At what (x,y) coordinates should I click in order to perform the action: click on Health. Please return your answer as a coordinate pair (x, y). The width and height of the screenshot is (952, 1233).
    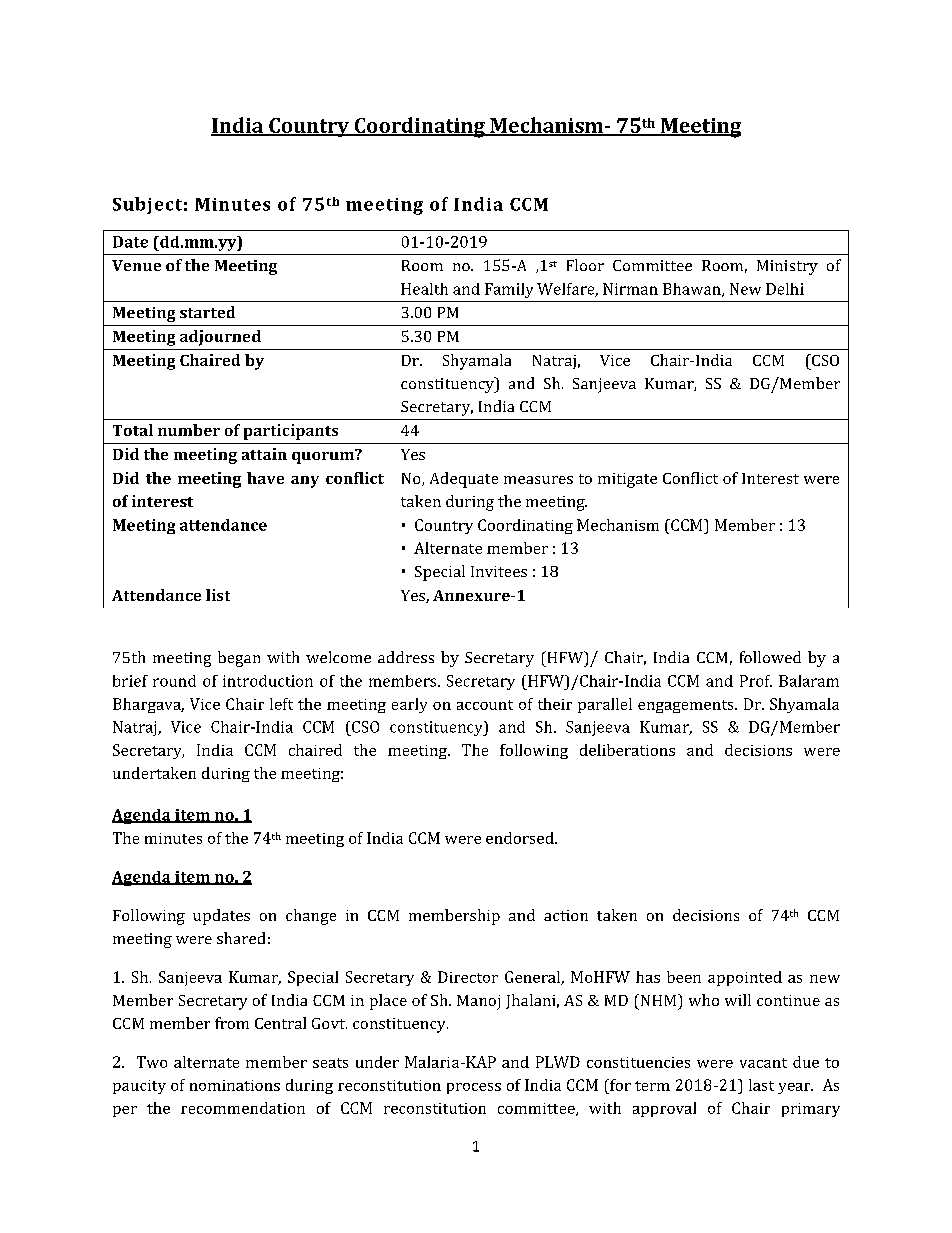
    Looking at the image, I should click on (424, 289).
